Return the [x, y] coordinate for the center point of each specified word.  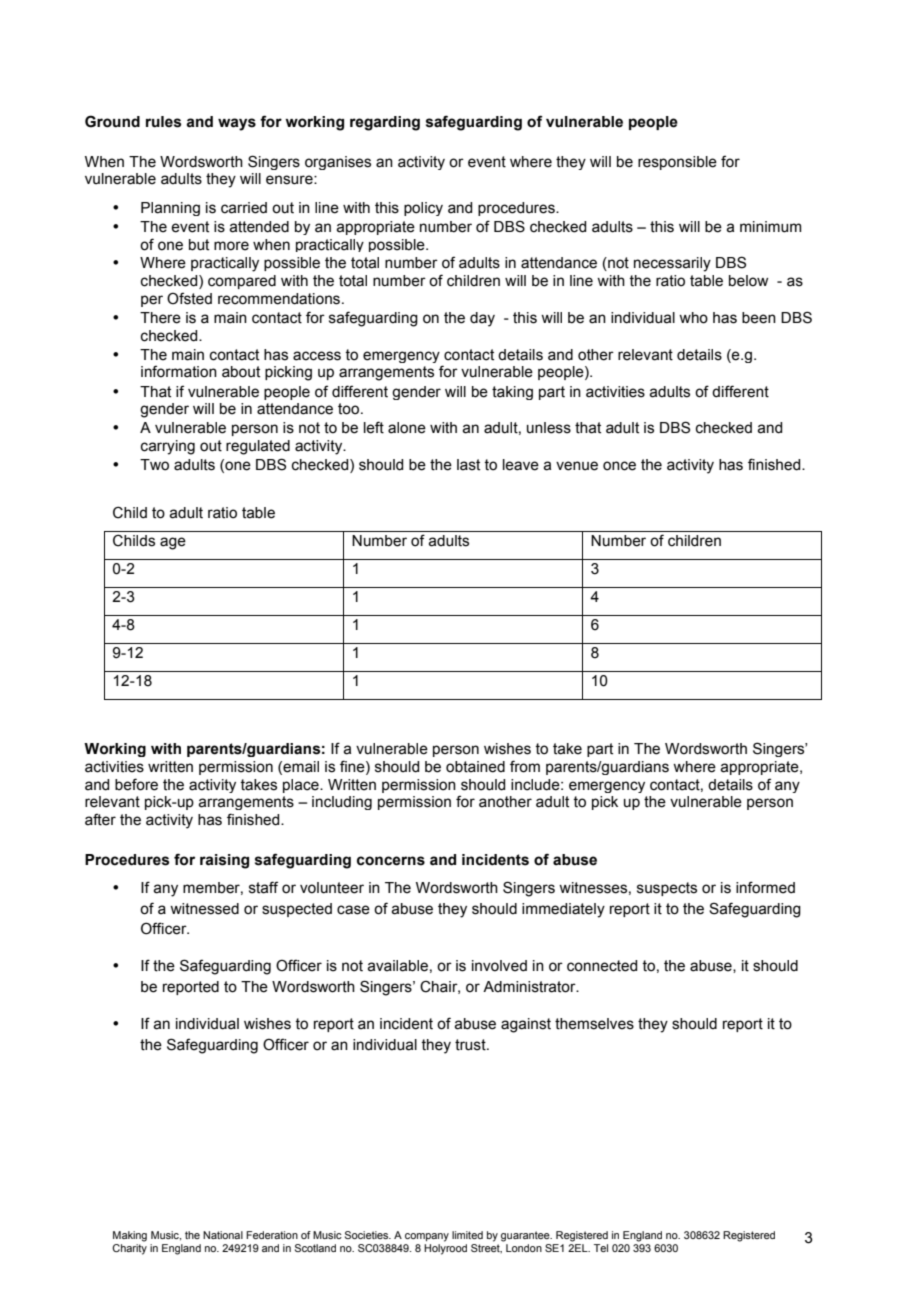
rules [163, 122]
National [223, 1235]
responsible [677, 163]
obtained [475, 767]
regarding [385, 123]
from [525, 766]
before [136, 784]
